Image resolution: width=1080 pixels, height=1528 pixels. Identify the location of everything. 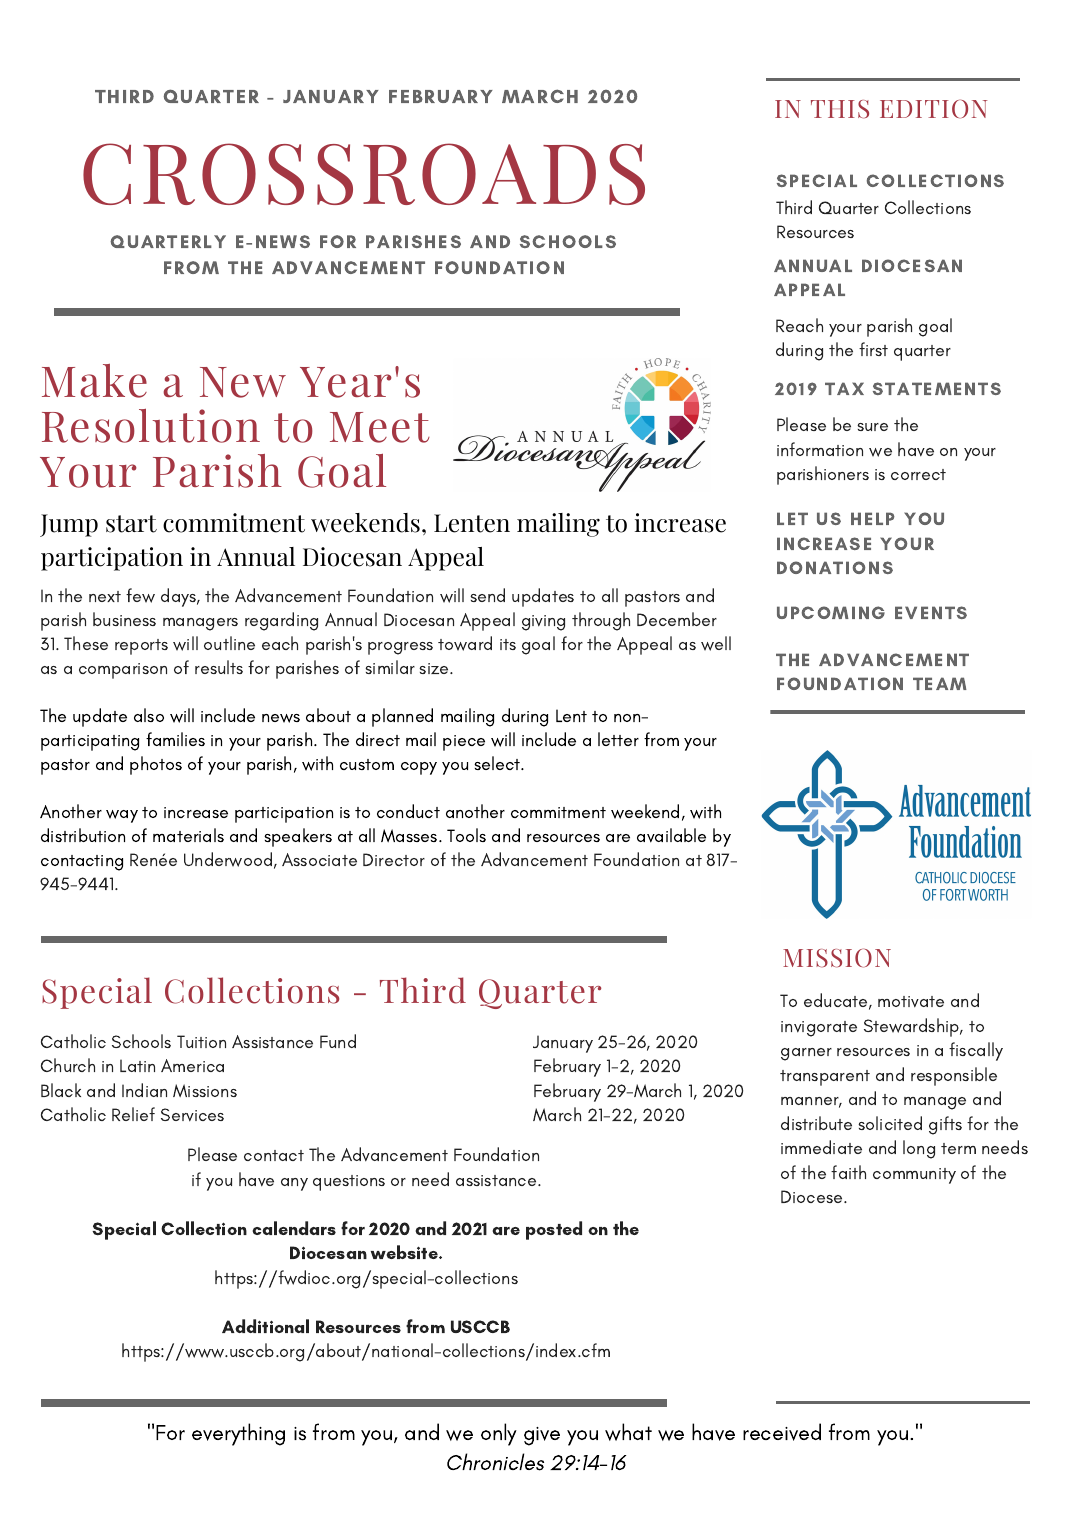
(238, 1434).
